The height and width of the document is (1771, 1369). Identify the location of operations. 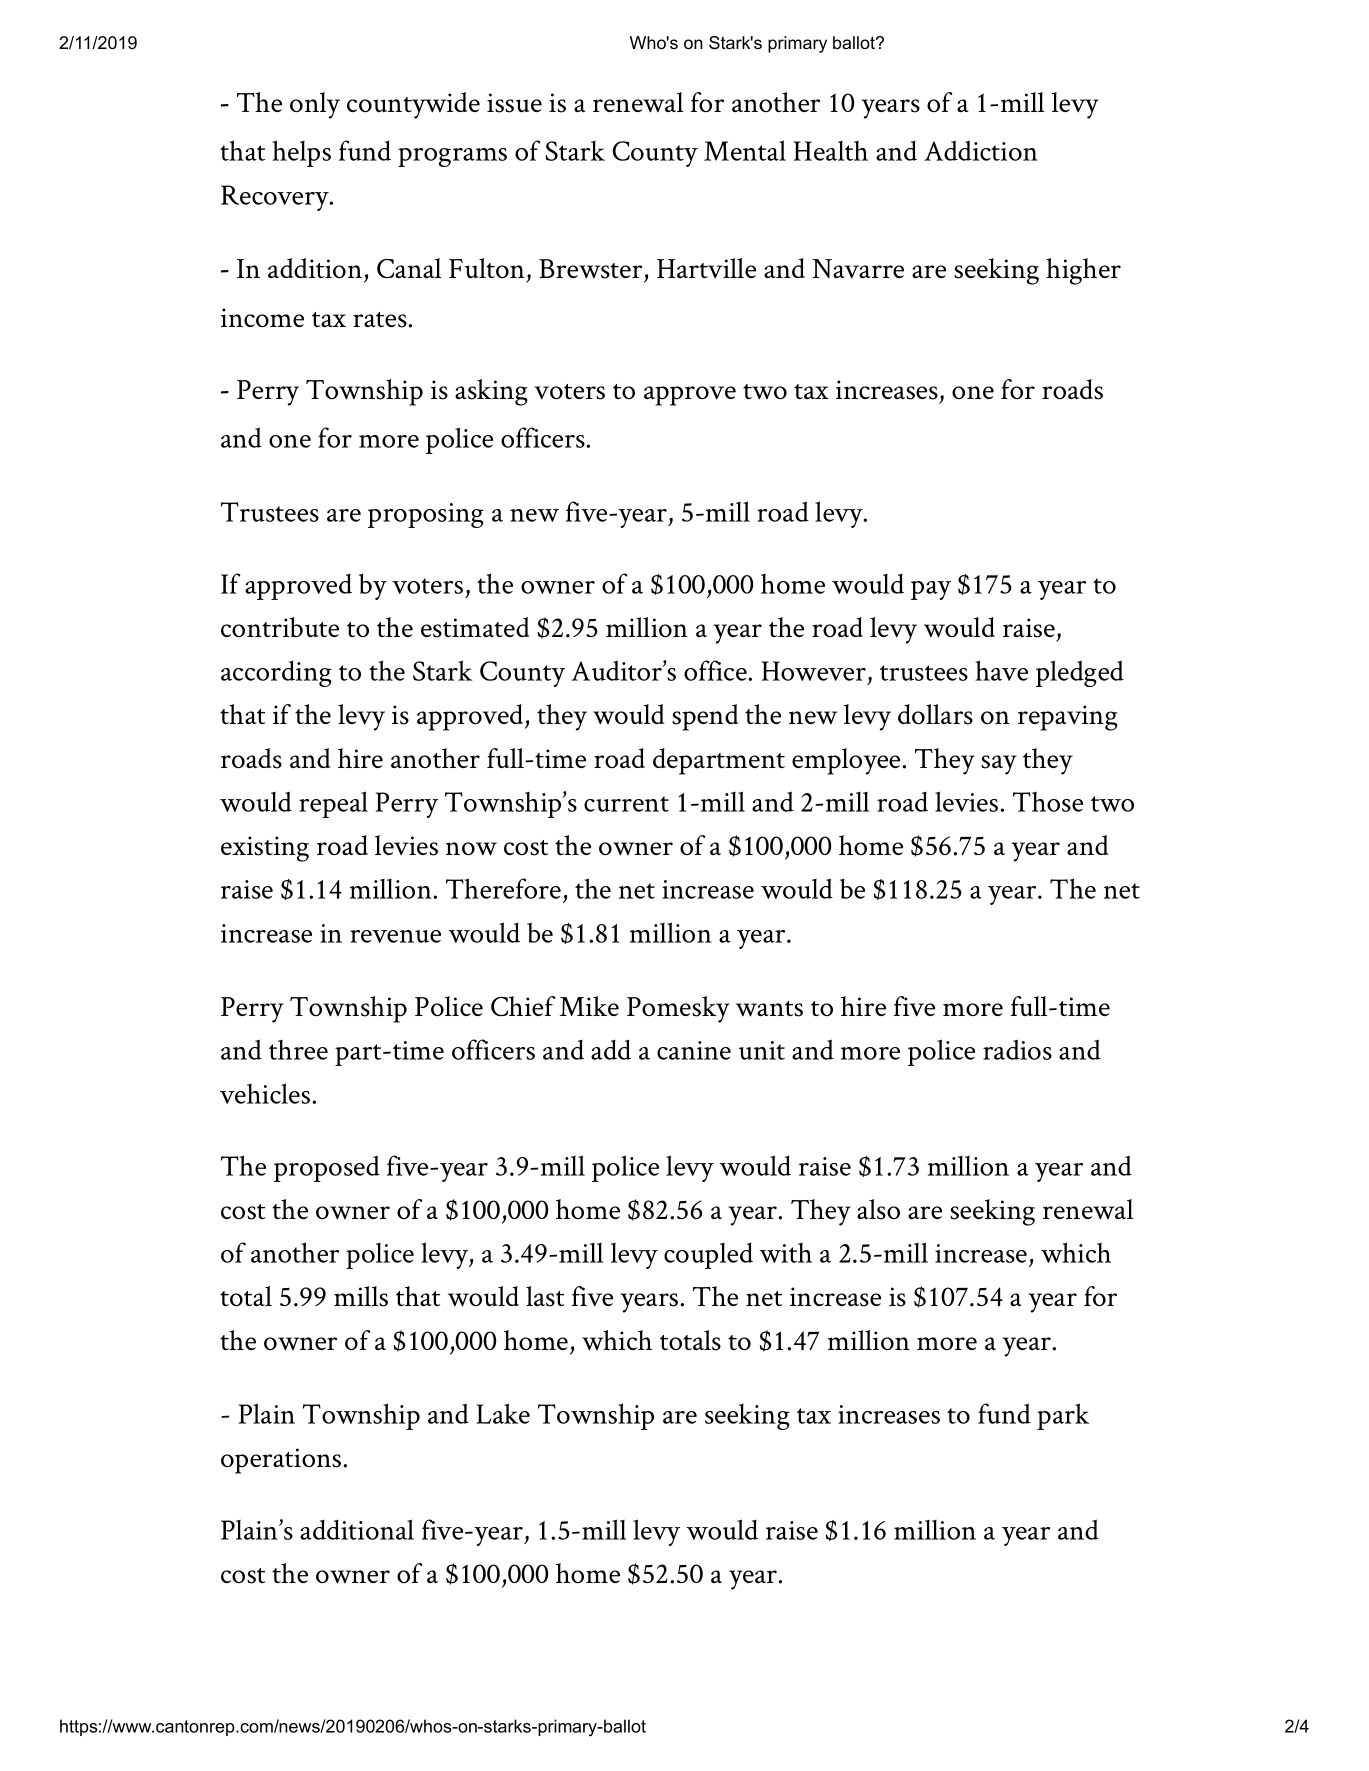
(282, 1461).
